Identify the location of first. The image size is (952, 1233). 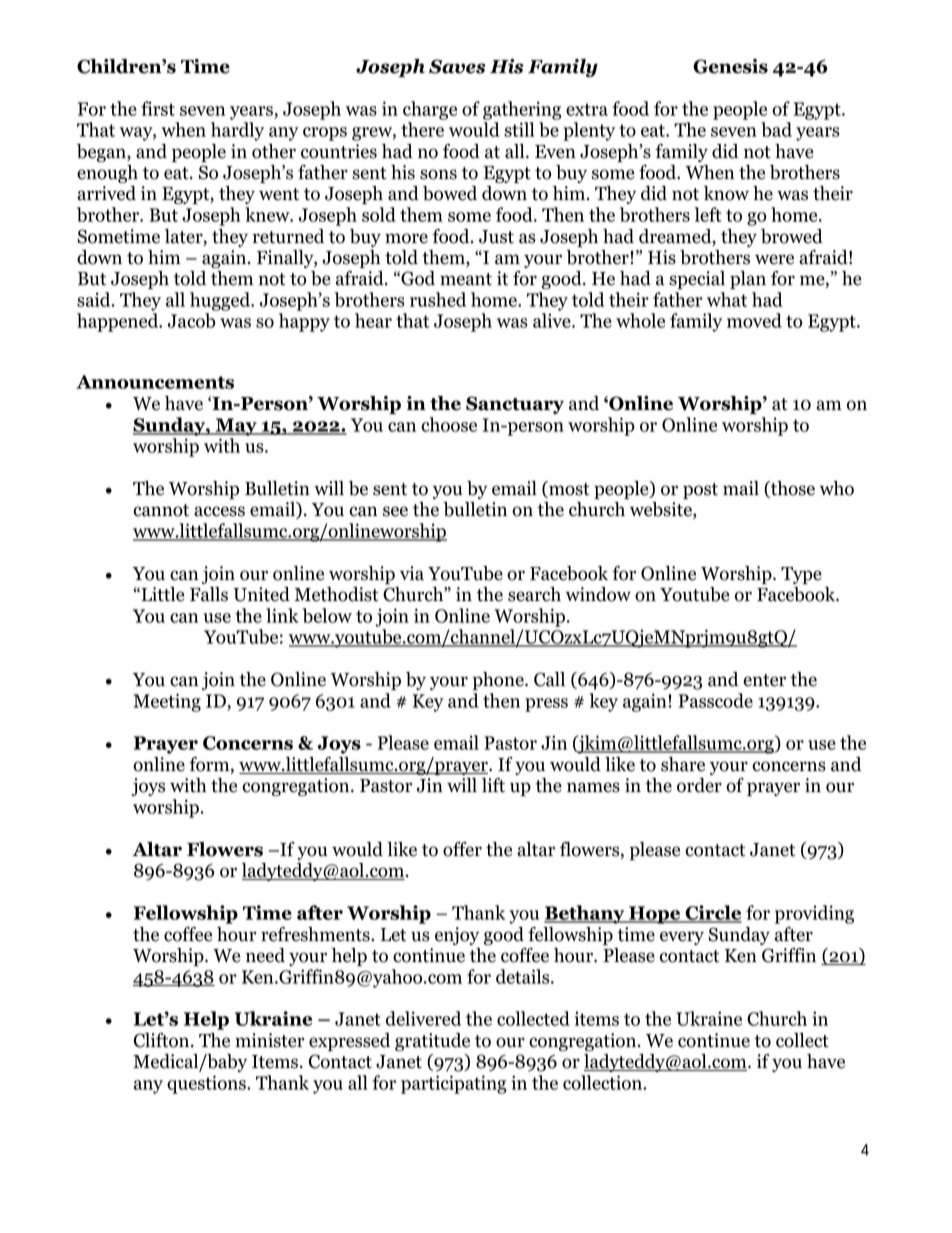
(158, 108).
